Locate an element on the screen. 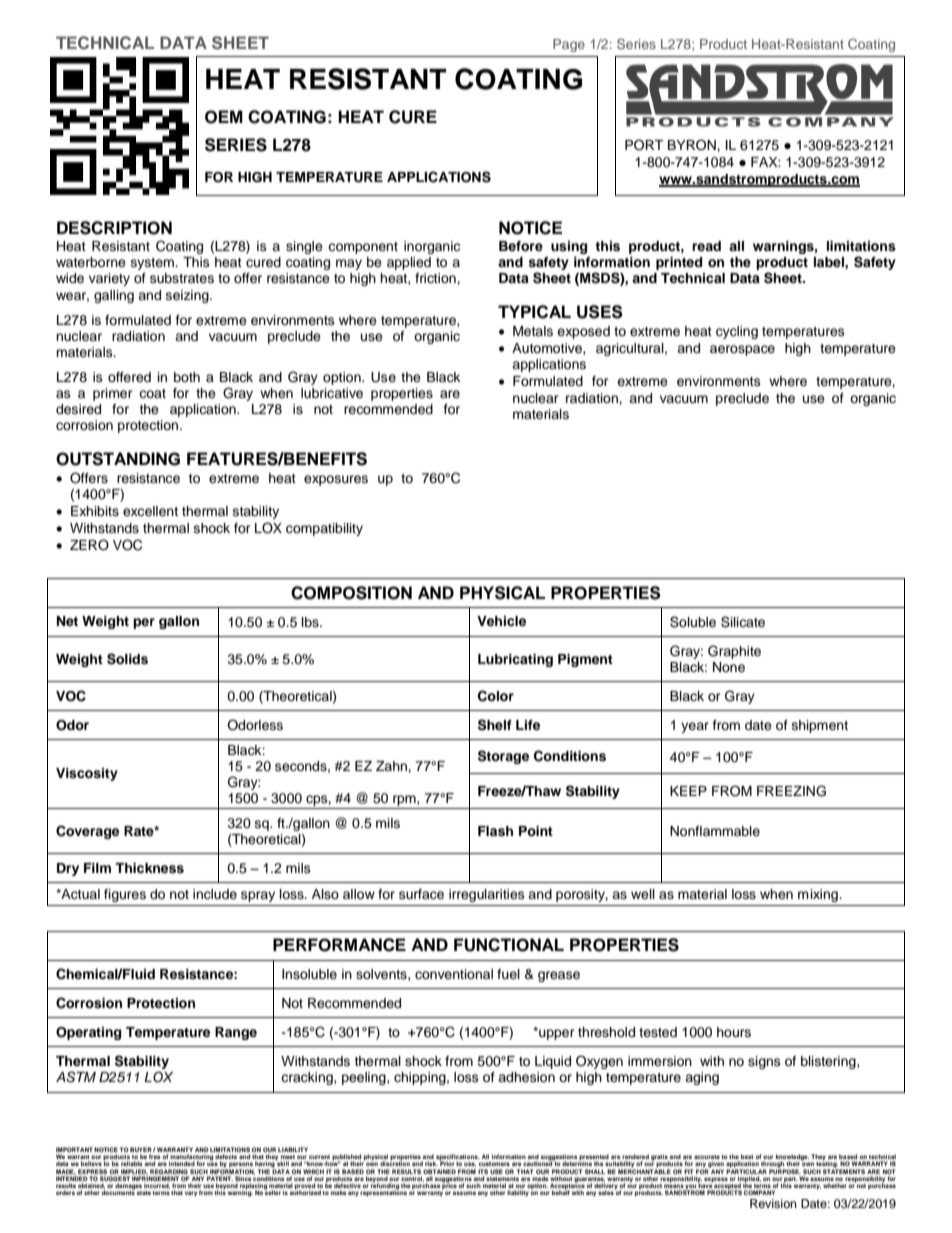  OEM is located at coordinates (224, 117).
